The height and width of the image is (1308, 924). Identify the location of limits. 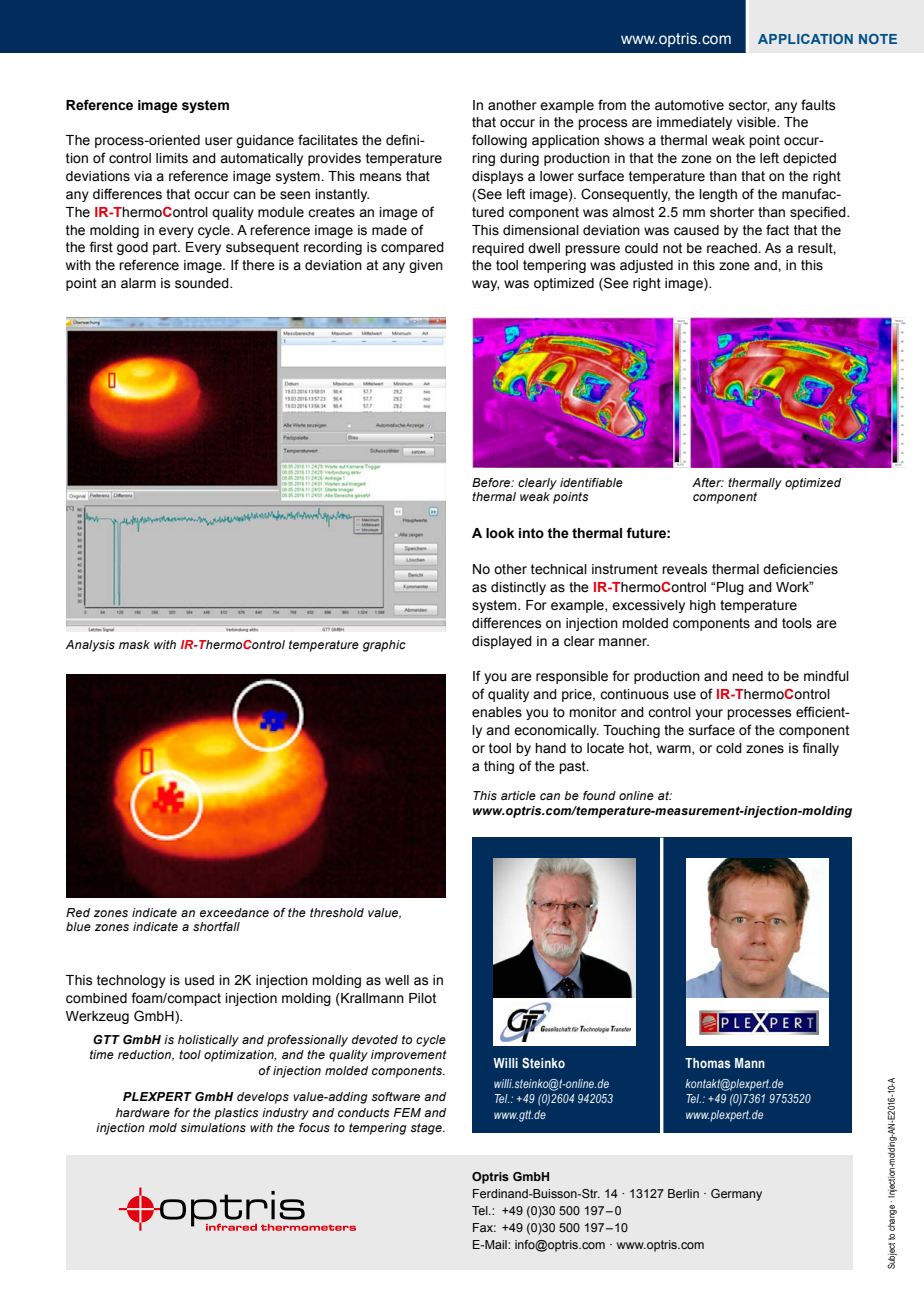
(172, 158).
